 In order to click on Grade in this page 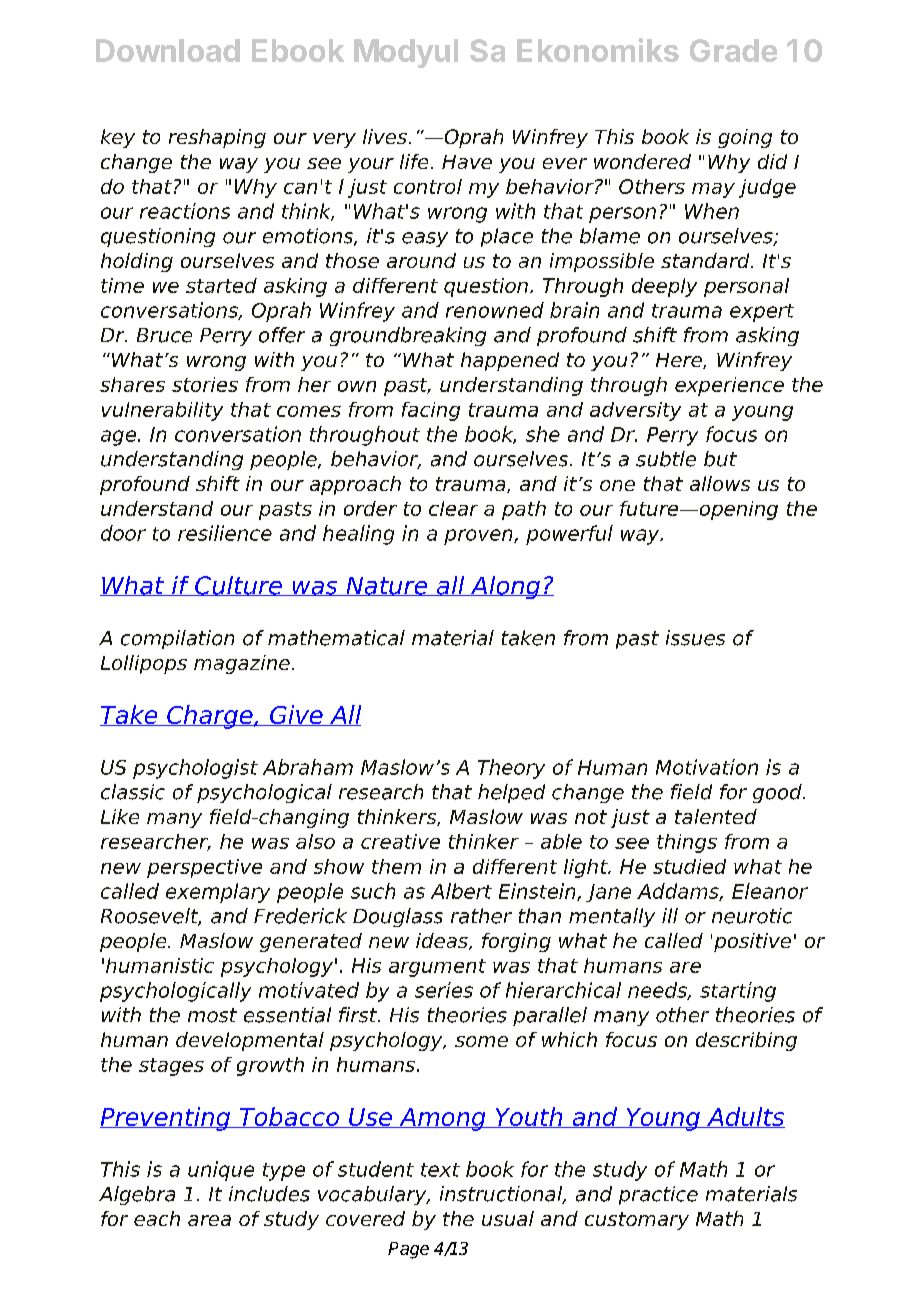, I will do `click(733, 50)`.
